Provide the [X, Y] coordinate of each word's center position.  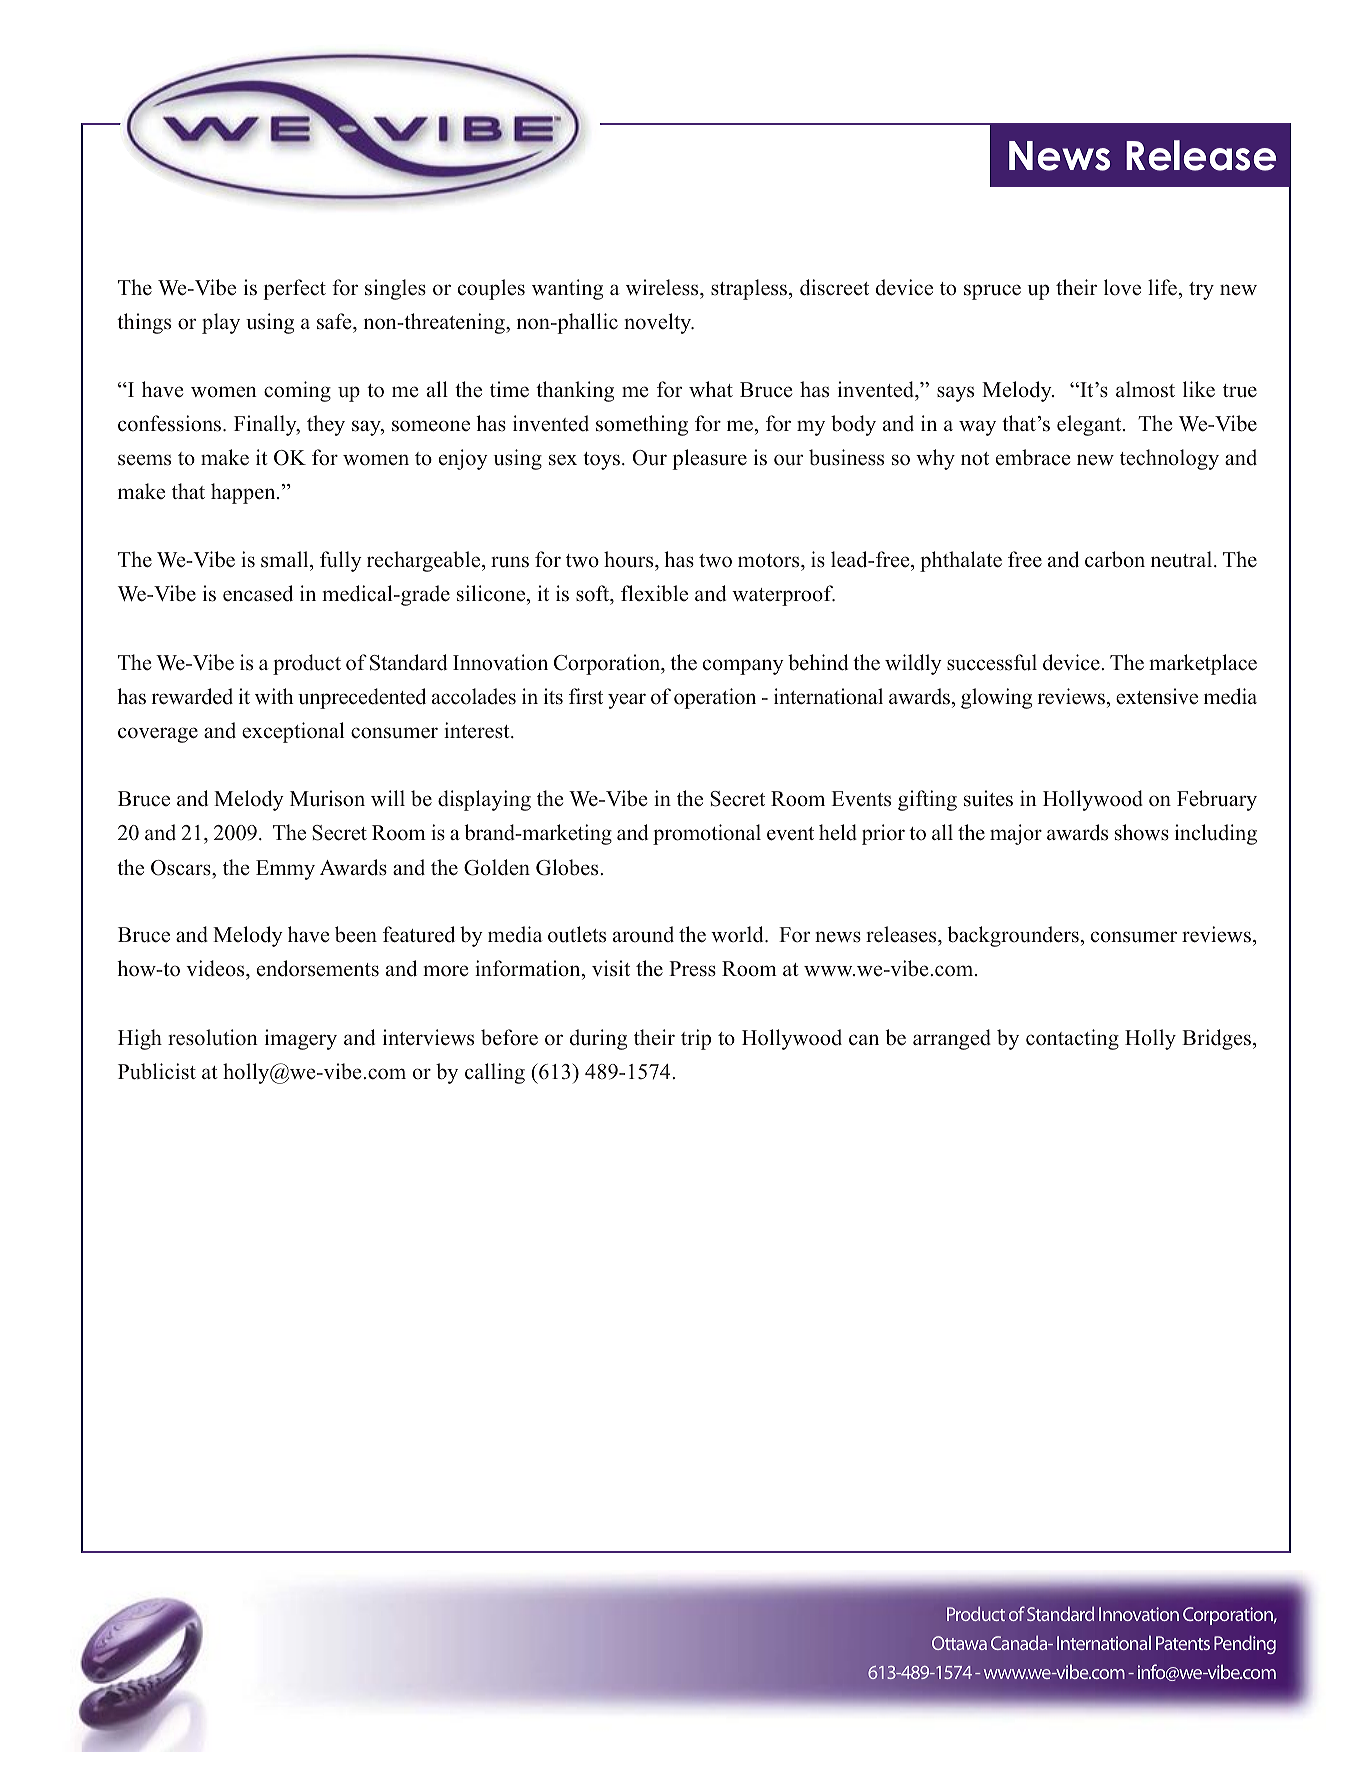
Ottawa [959, 1643]
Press [692, 969]
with [274, 696]
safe [335, 321]
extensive [1157, 696]
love [1122, 287]
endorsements [318, 968]
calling [495, 1073]
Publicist [157, 1071]
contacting [1072, 1039]
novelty [659, 323]
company [743, 667]
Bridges [1218, 1039]
